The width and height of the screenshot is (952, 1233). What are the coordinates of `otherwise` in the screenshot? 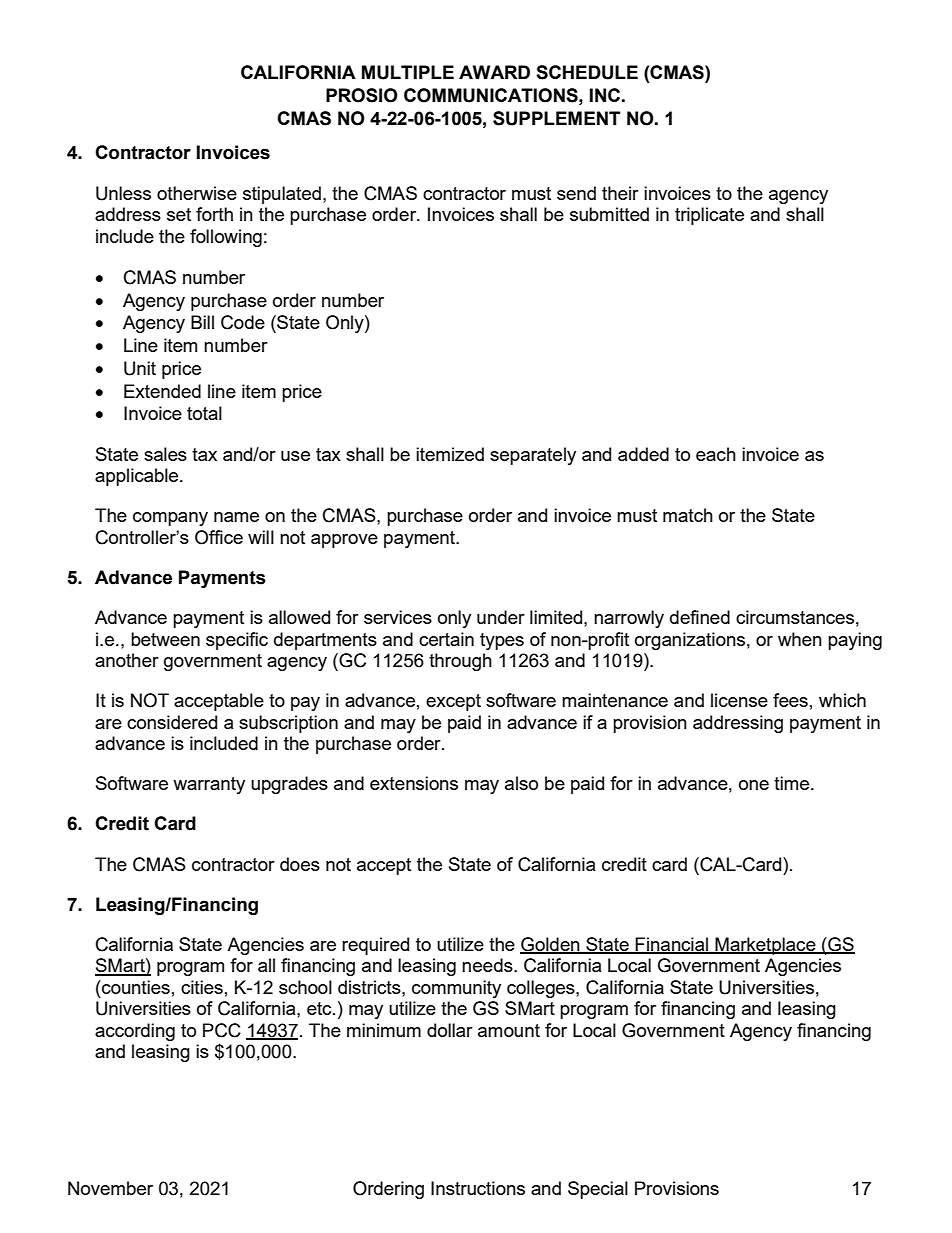 It's located at (197, 193).
